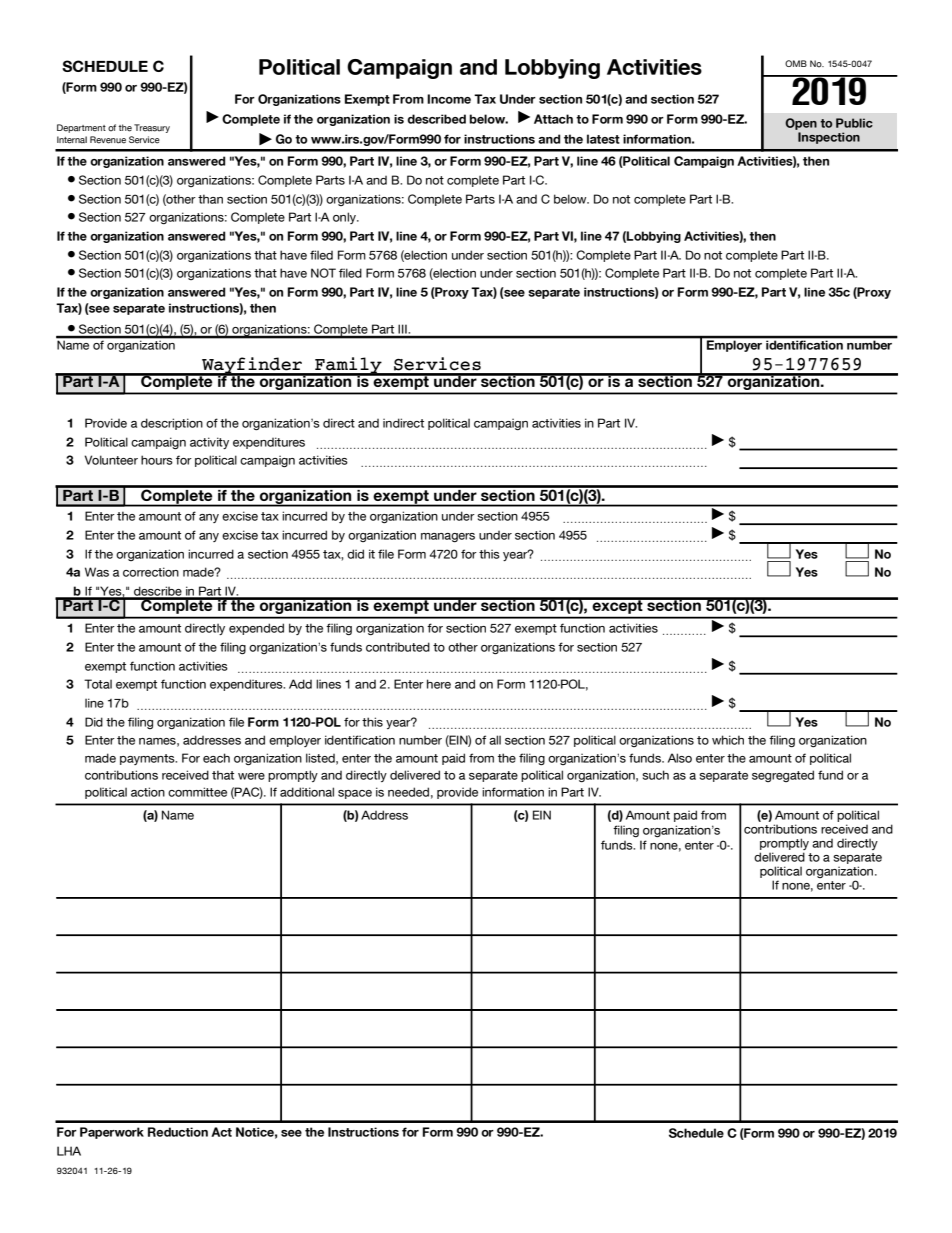 This page has height=1233, width=952. What do you see at coordinates (783, 776) in the page?
I see `segregated` at bounding box center [783, 776].
